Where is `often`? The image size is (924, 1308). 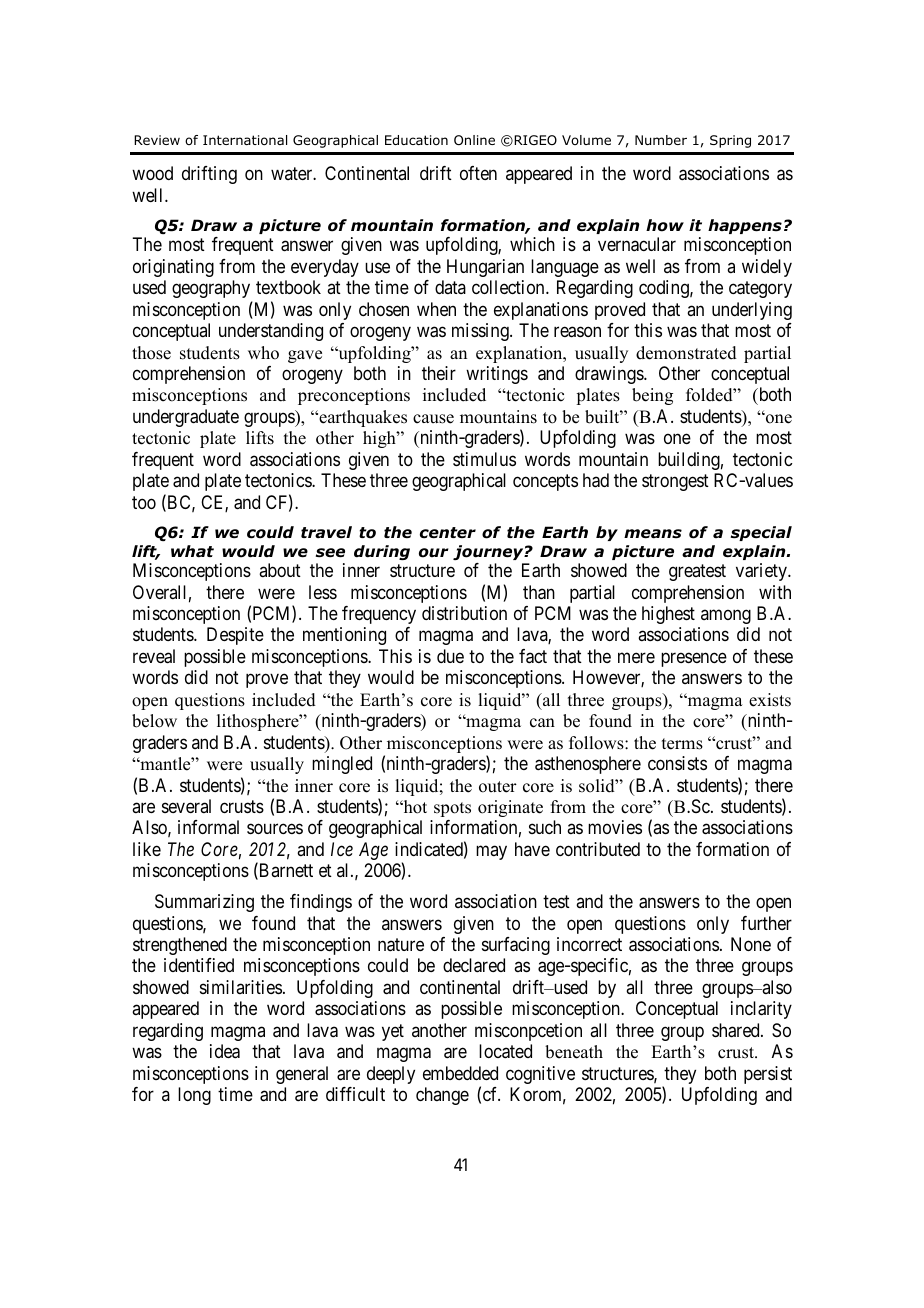 often is located at coordinates (478, 173).
